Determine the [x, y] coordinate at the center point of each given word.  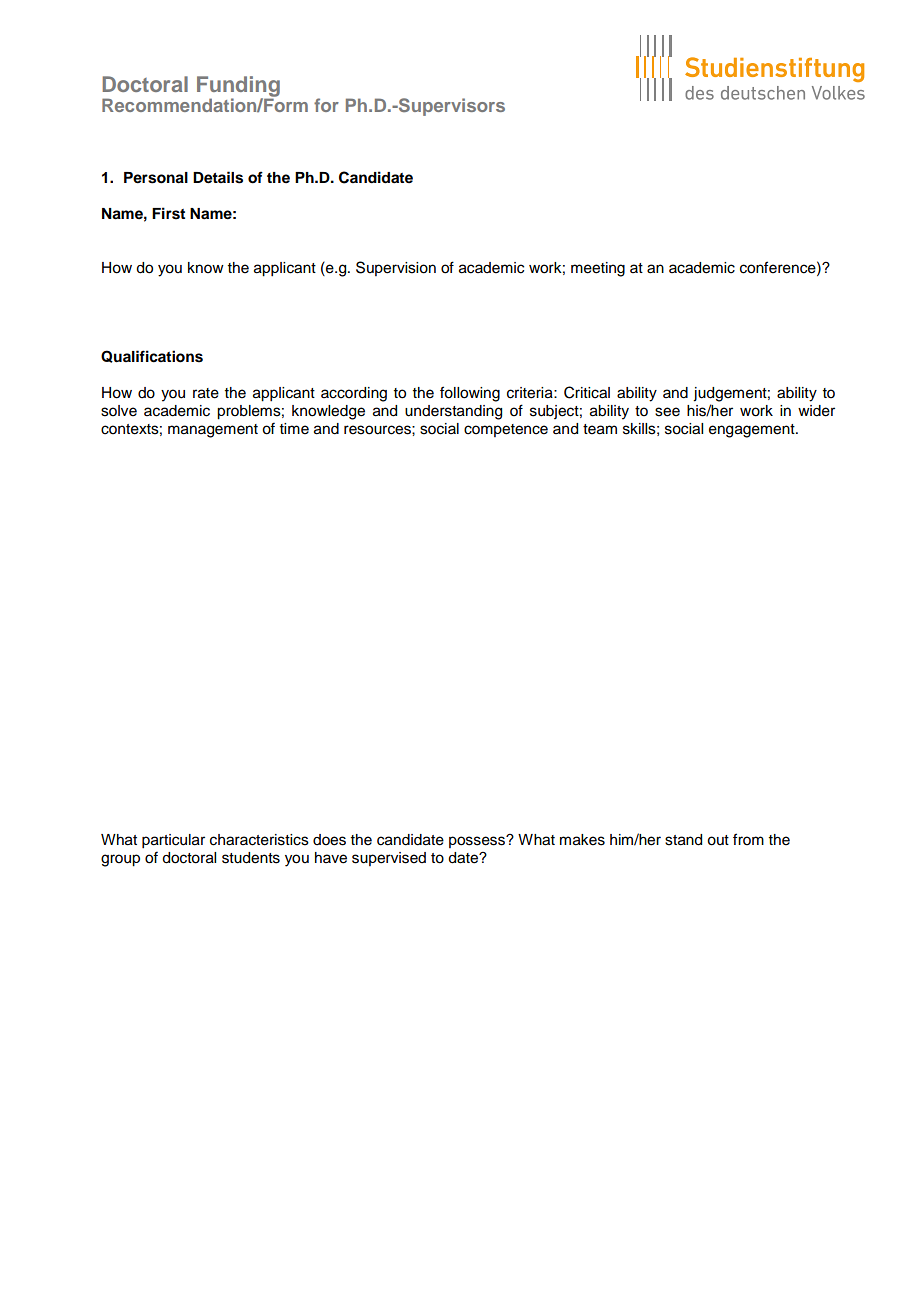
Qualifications [152, 356]
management [213, 431]
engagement [753, 431]
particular [173, 841]
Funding [238, 87]
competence [506, 430]
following [470, 394]
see [667, 412]
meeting [598, 269]
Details [218, 177]
